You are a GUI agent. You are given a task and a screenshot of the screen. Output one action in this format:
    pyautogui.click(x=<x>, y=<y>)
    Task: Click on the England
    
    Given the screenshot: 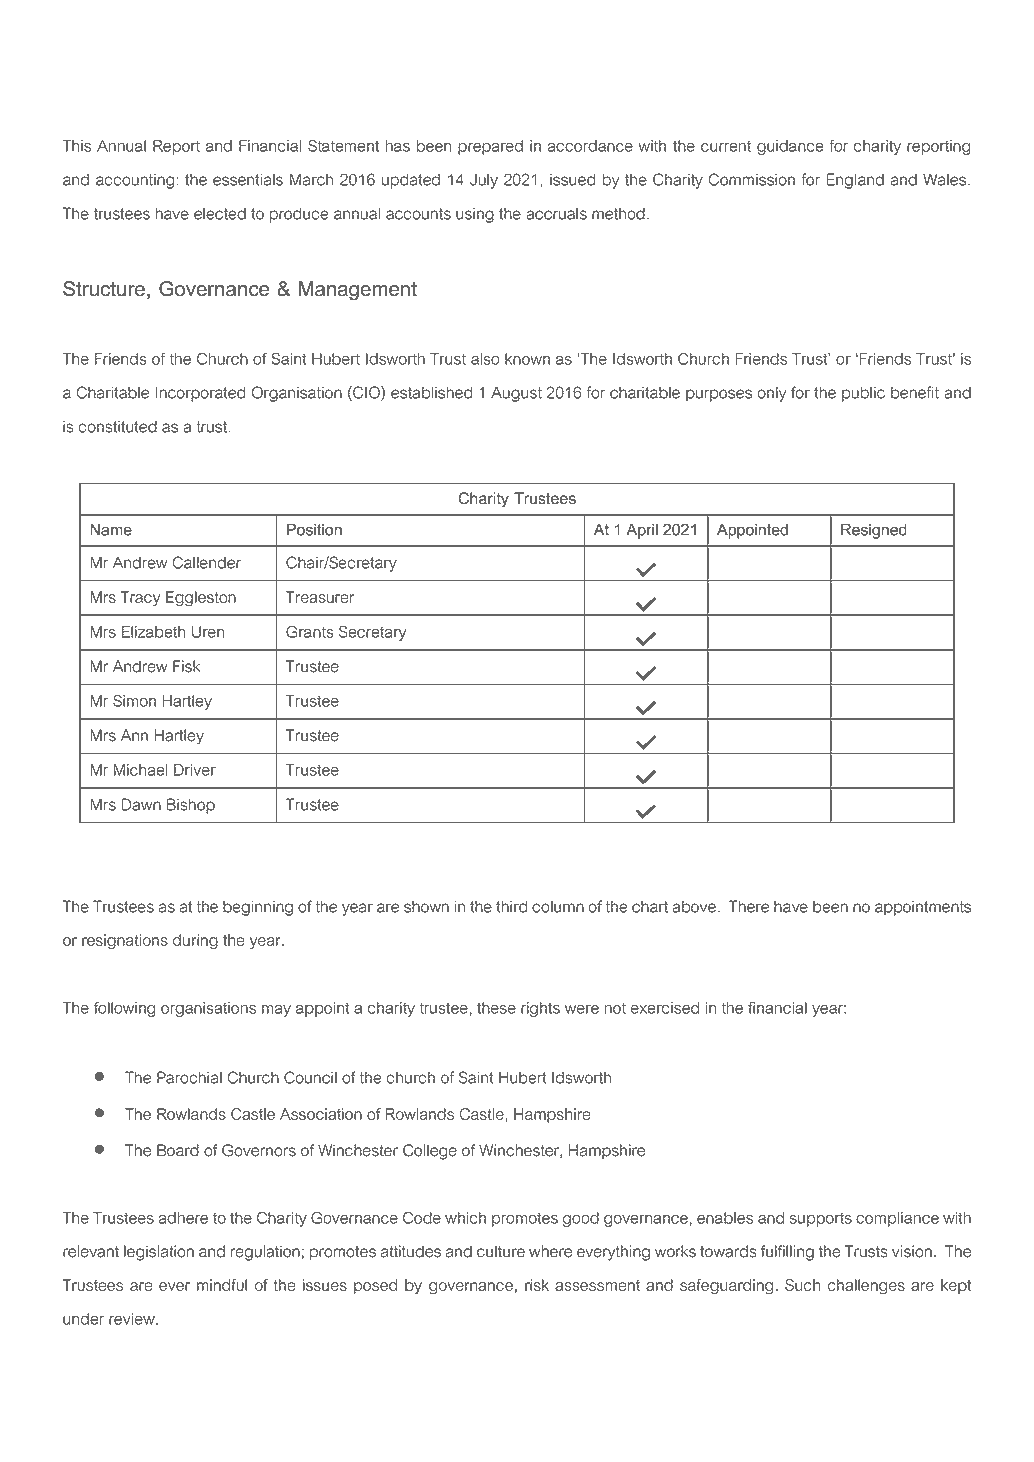 What is the action you would take?
    pyautogui.click(x=855, y=181)
